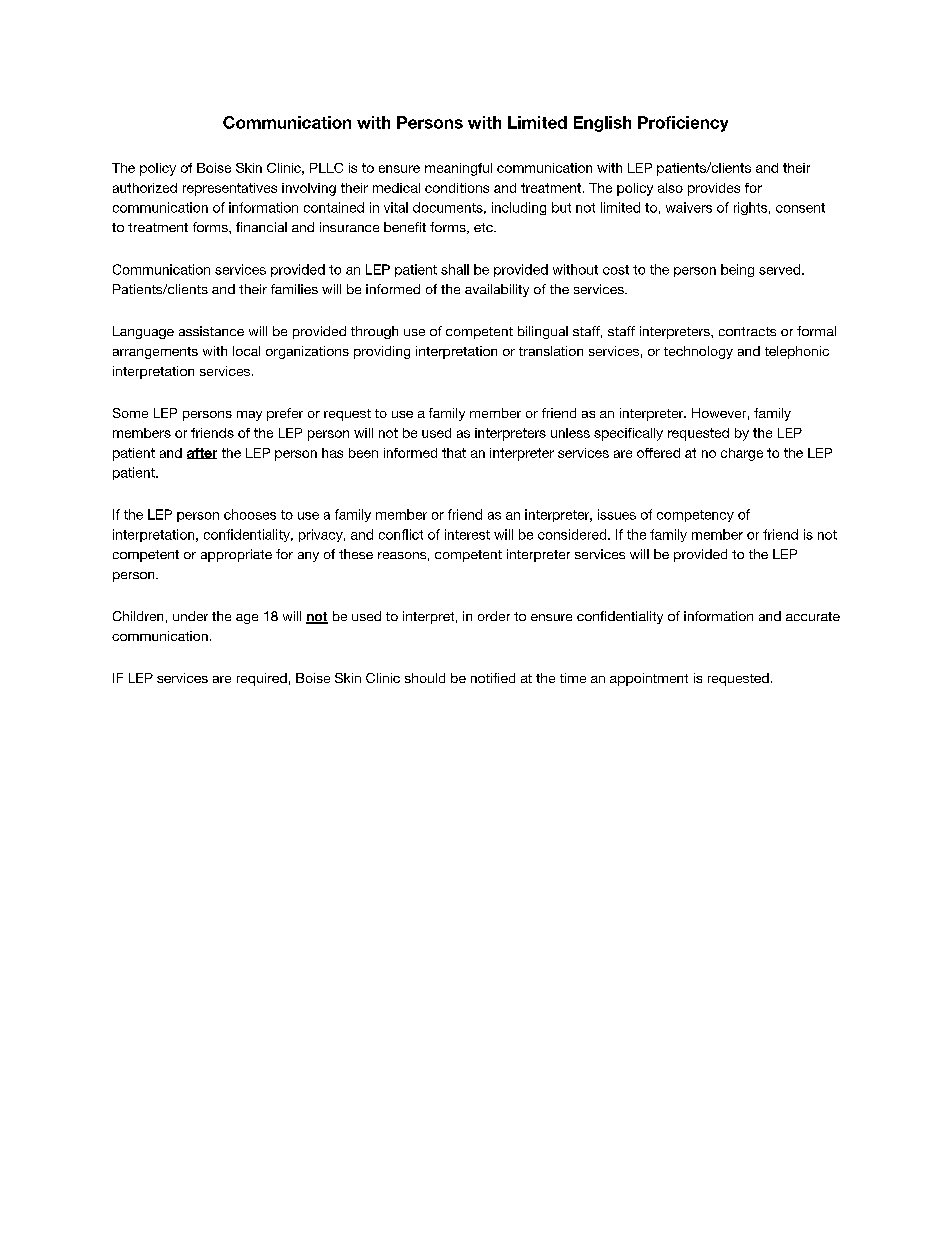 The image size is (952, 1233). Describe the element at coordinates (246, 351) in the screenshot. I see `local` at that location.
